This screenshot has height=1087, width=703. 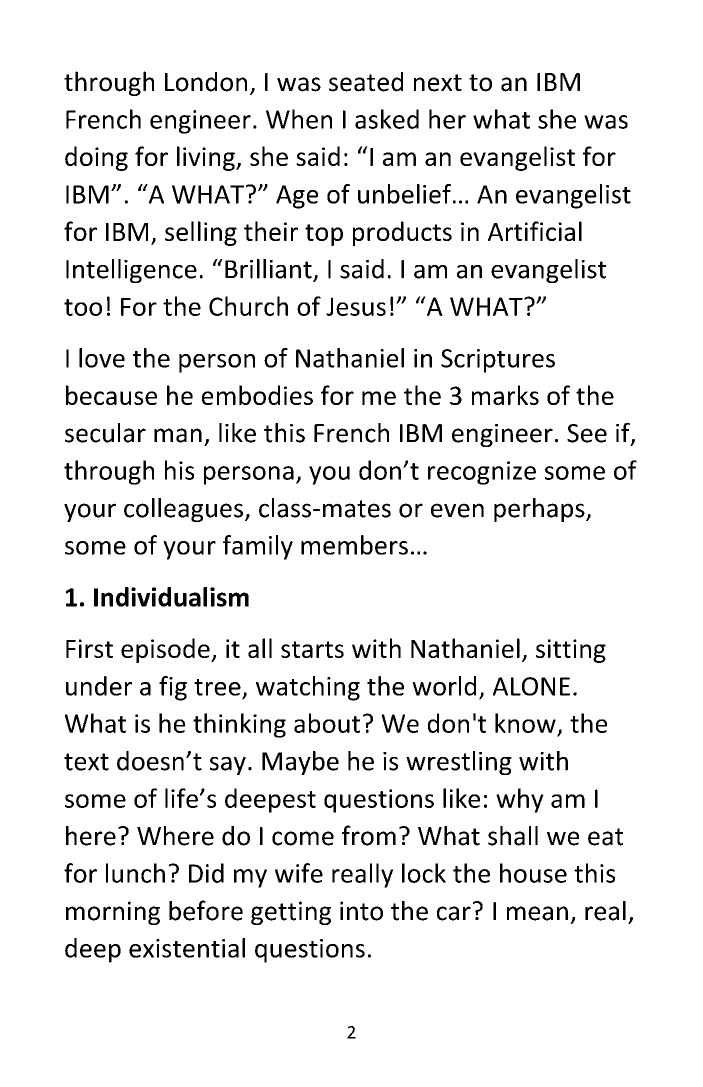 I want to click on colleagues, so click(x=183, y=510).
